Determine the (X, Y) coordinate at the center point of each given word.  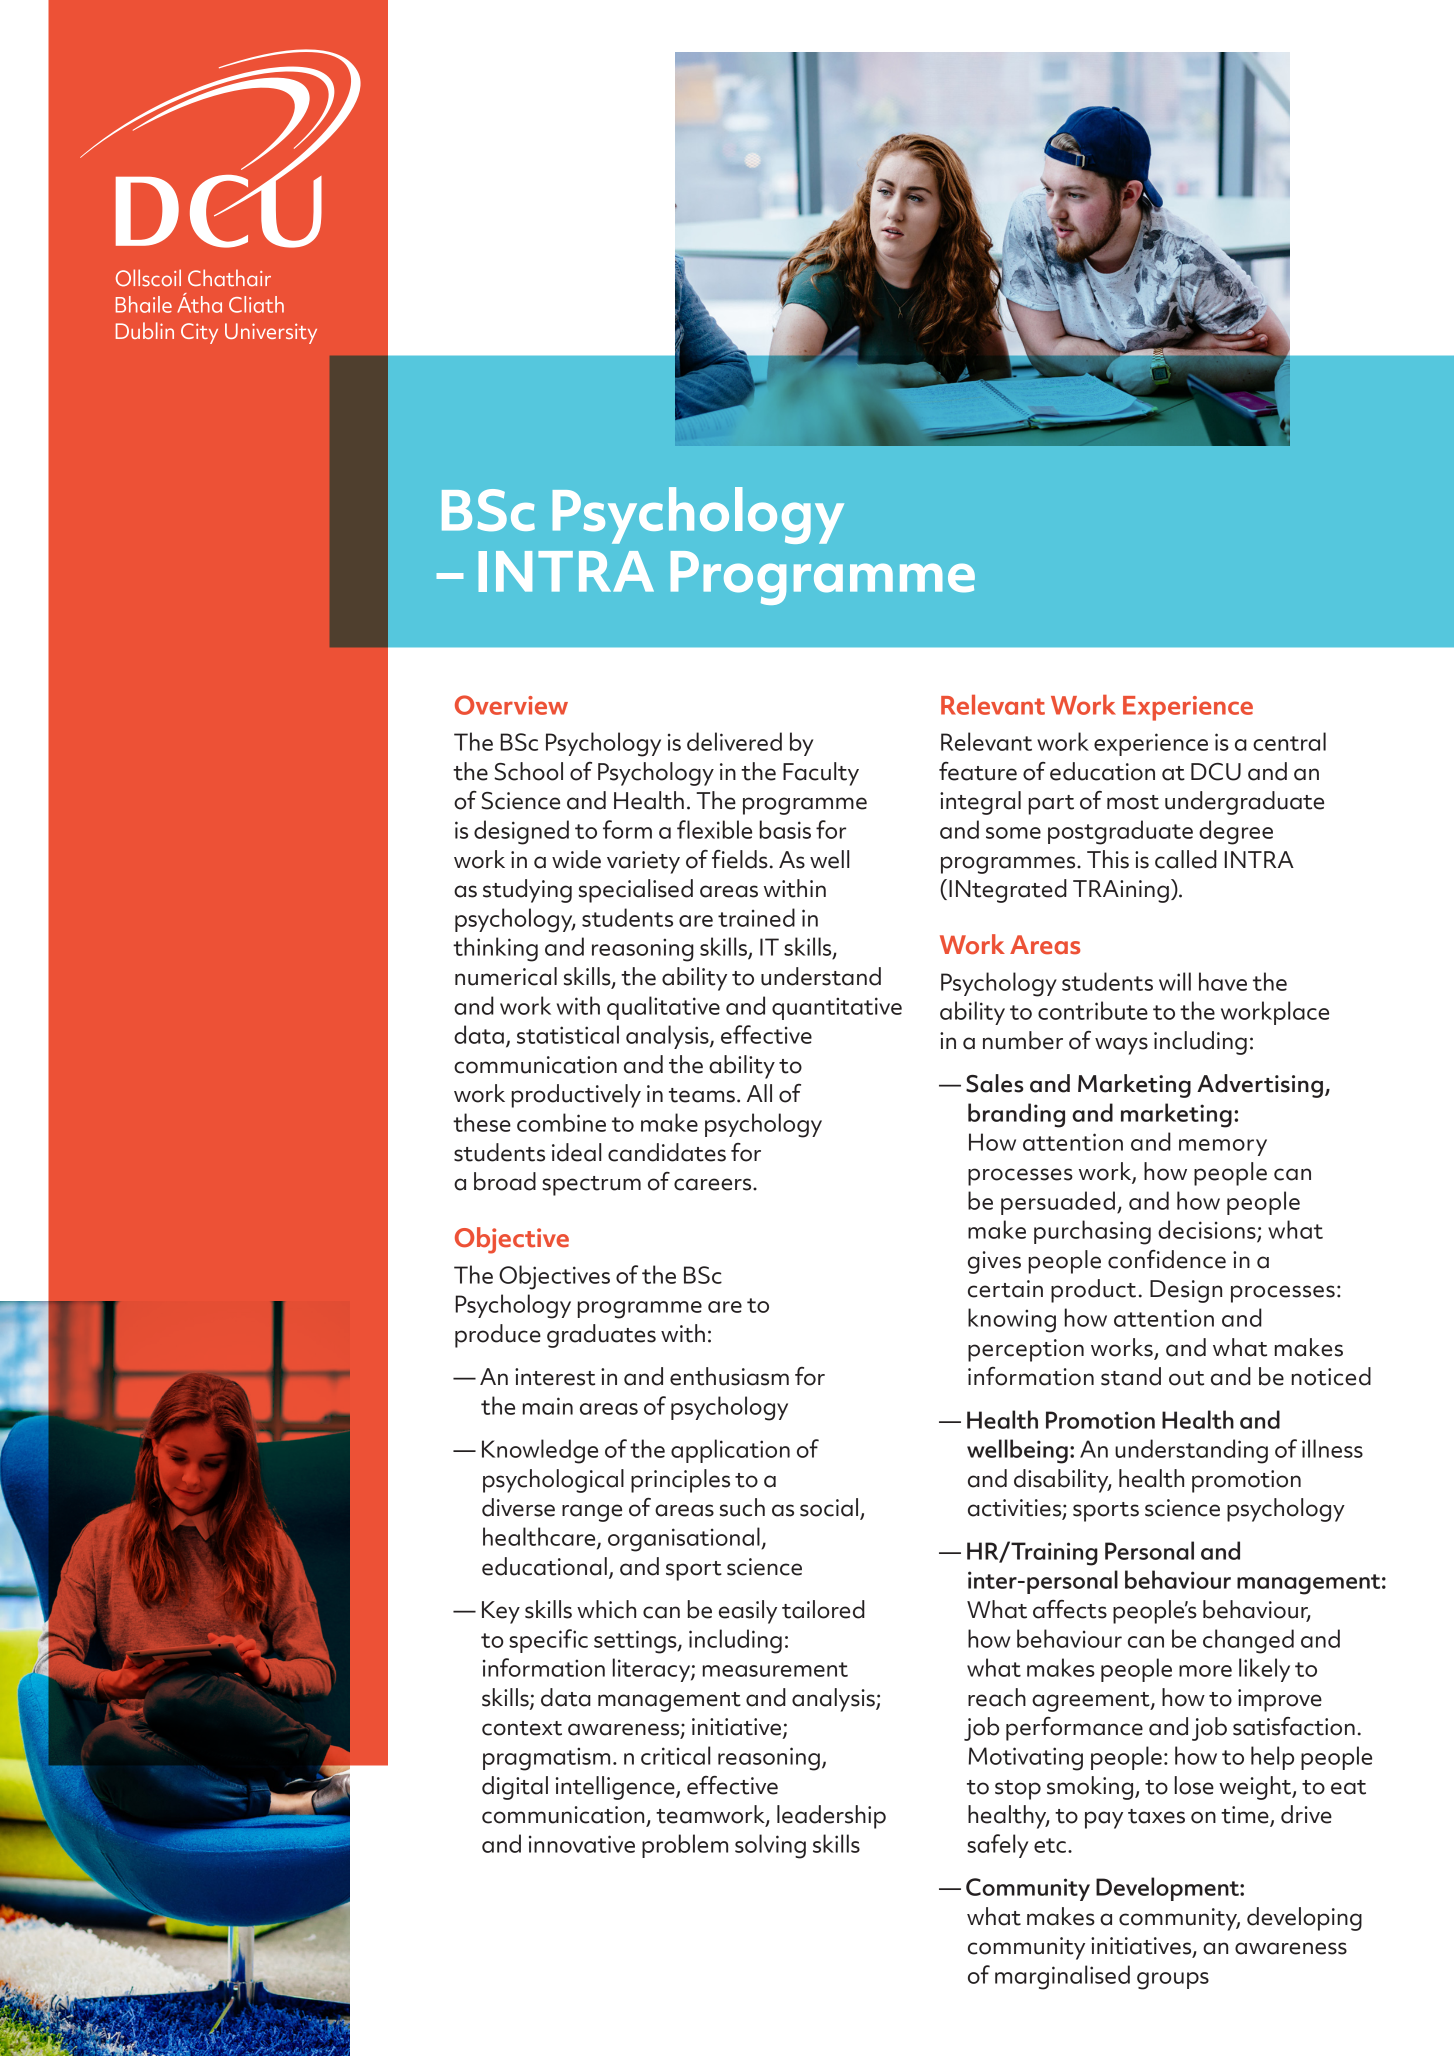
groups (1173, 1981)
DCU (1216, 772)
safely (997, 1846)
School (528, 771)
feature (978, 771)
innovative (582, 1844)
